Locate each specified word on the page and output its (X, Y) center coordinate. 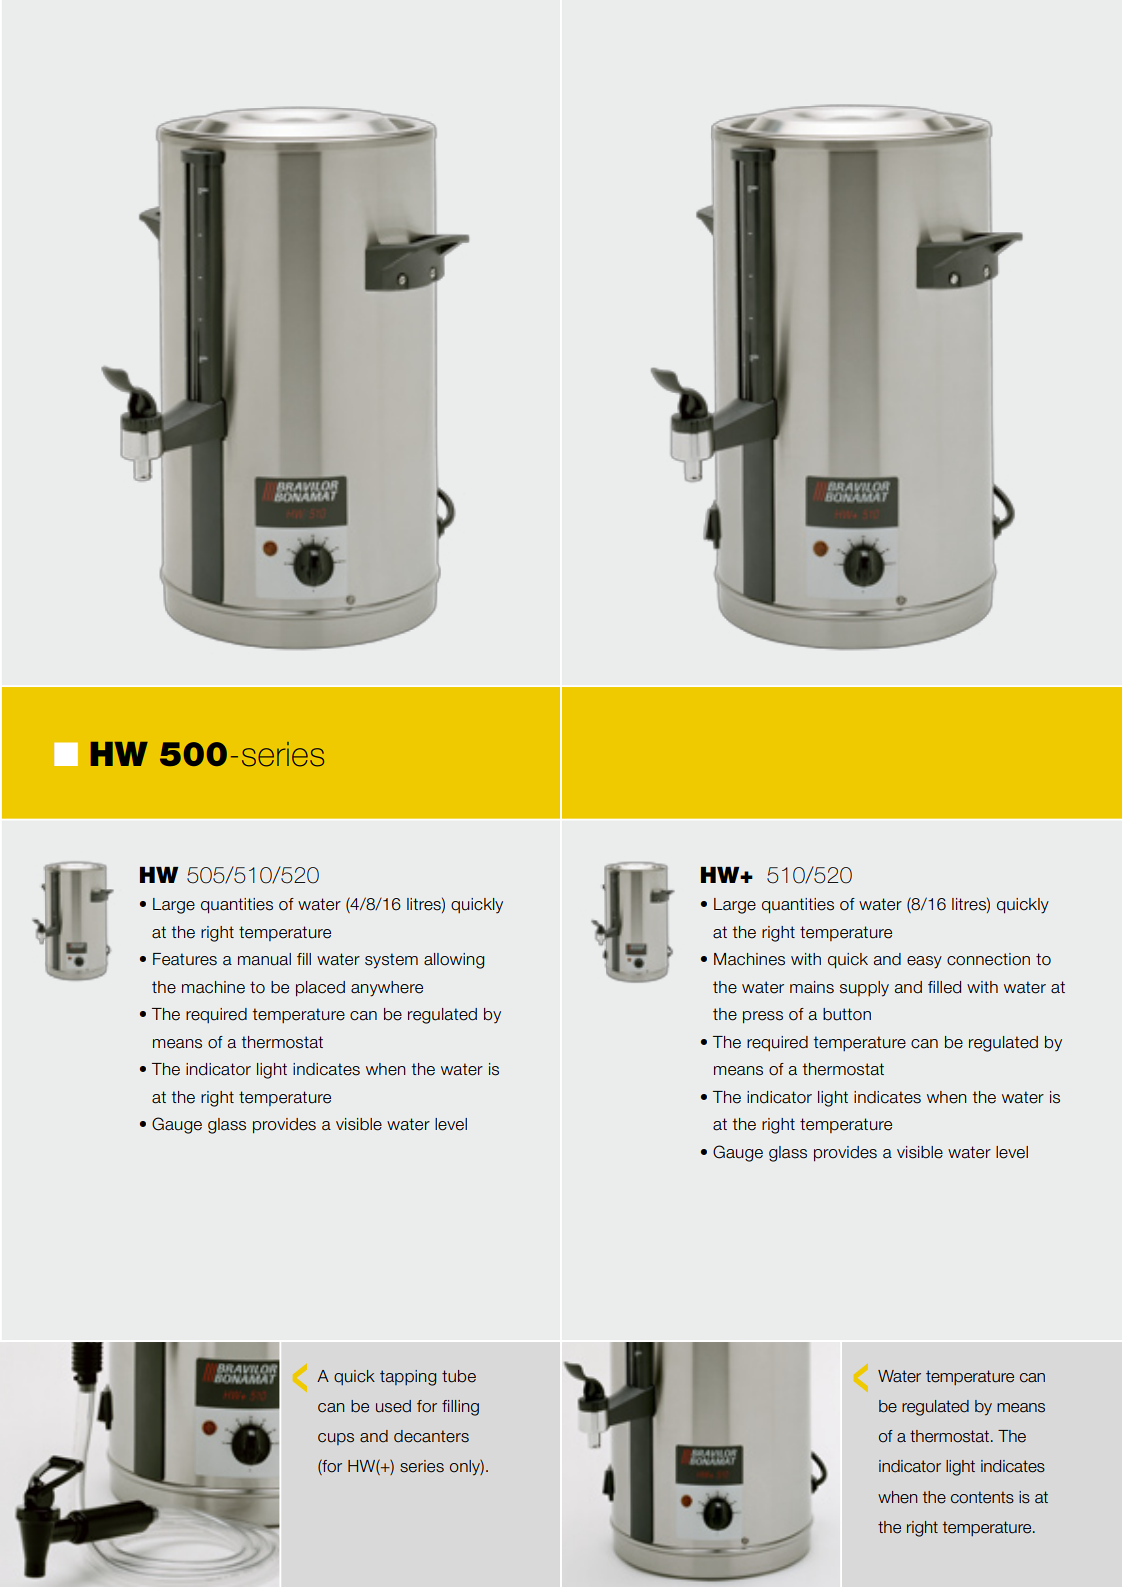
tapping (408, 1378)
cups (336, 1439)
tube (459, 1376)
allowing (454, 961)
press (763, 1017)
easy (924, 962)
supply (864, 989)
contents (982, 1497)
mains (812, 987)
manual (264, 959)
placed (320, 989)
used (393, 1406)
